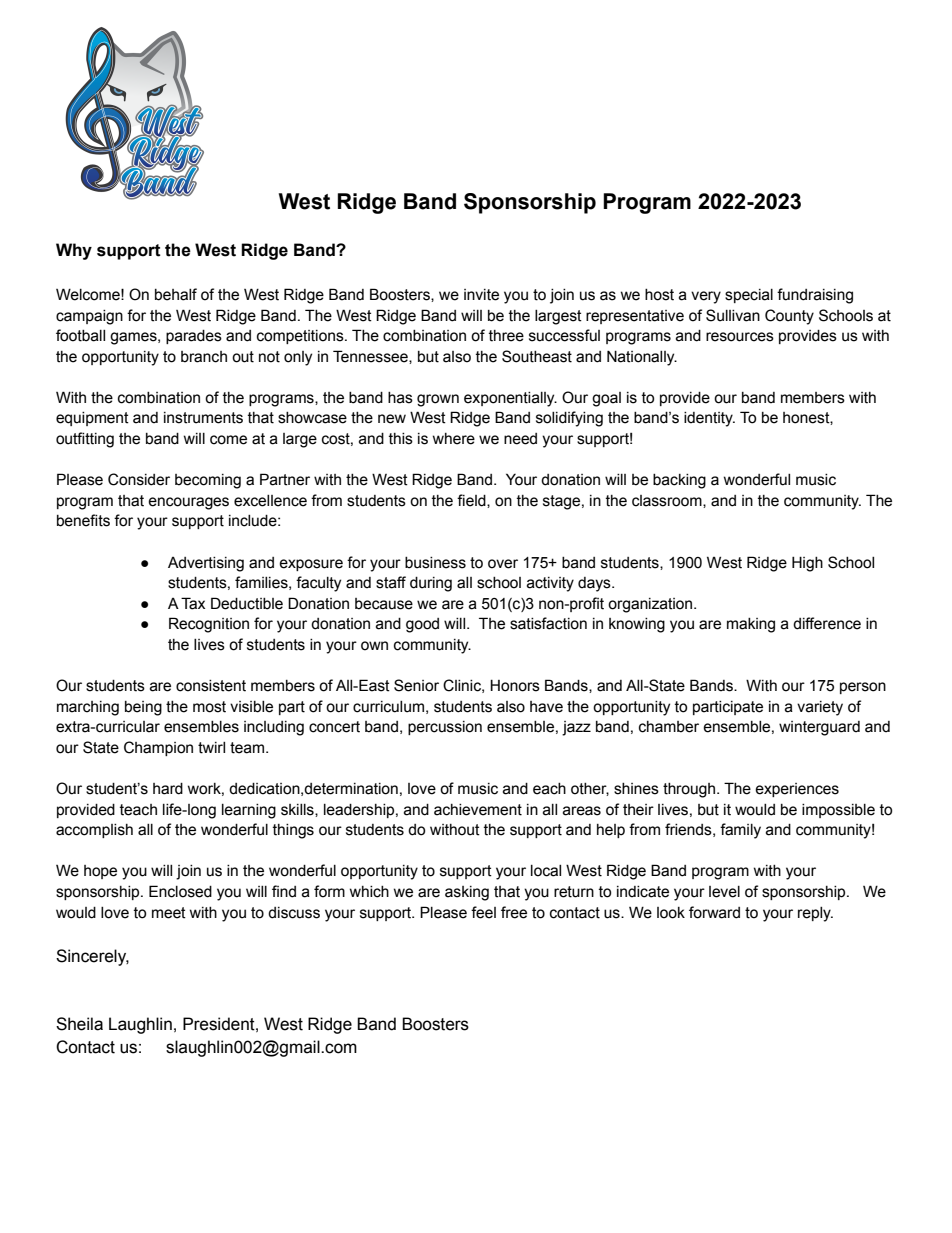 The width and height of the document is (952, 1233). I want to click on feel, so click(483, 912).
